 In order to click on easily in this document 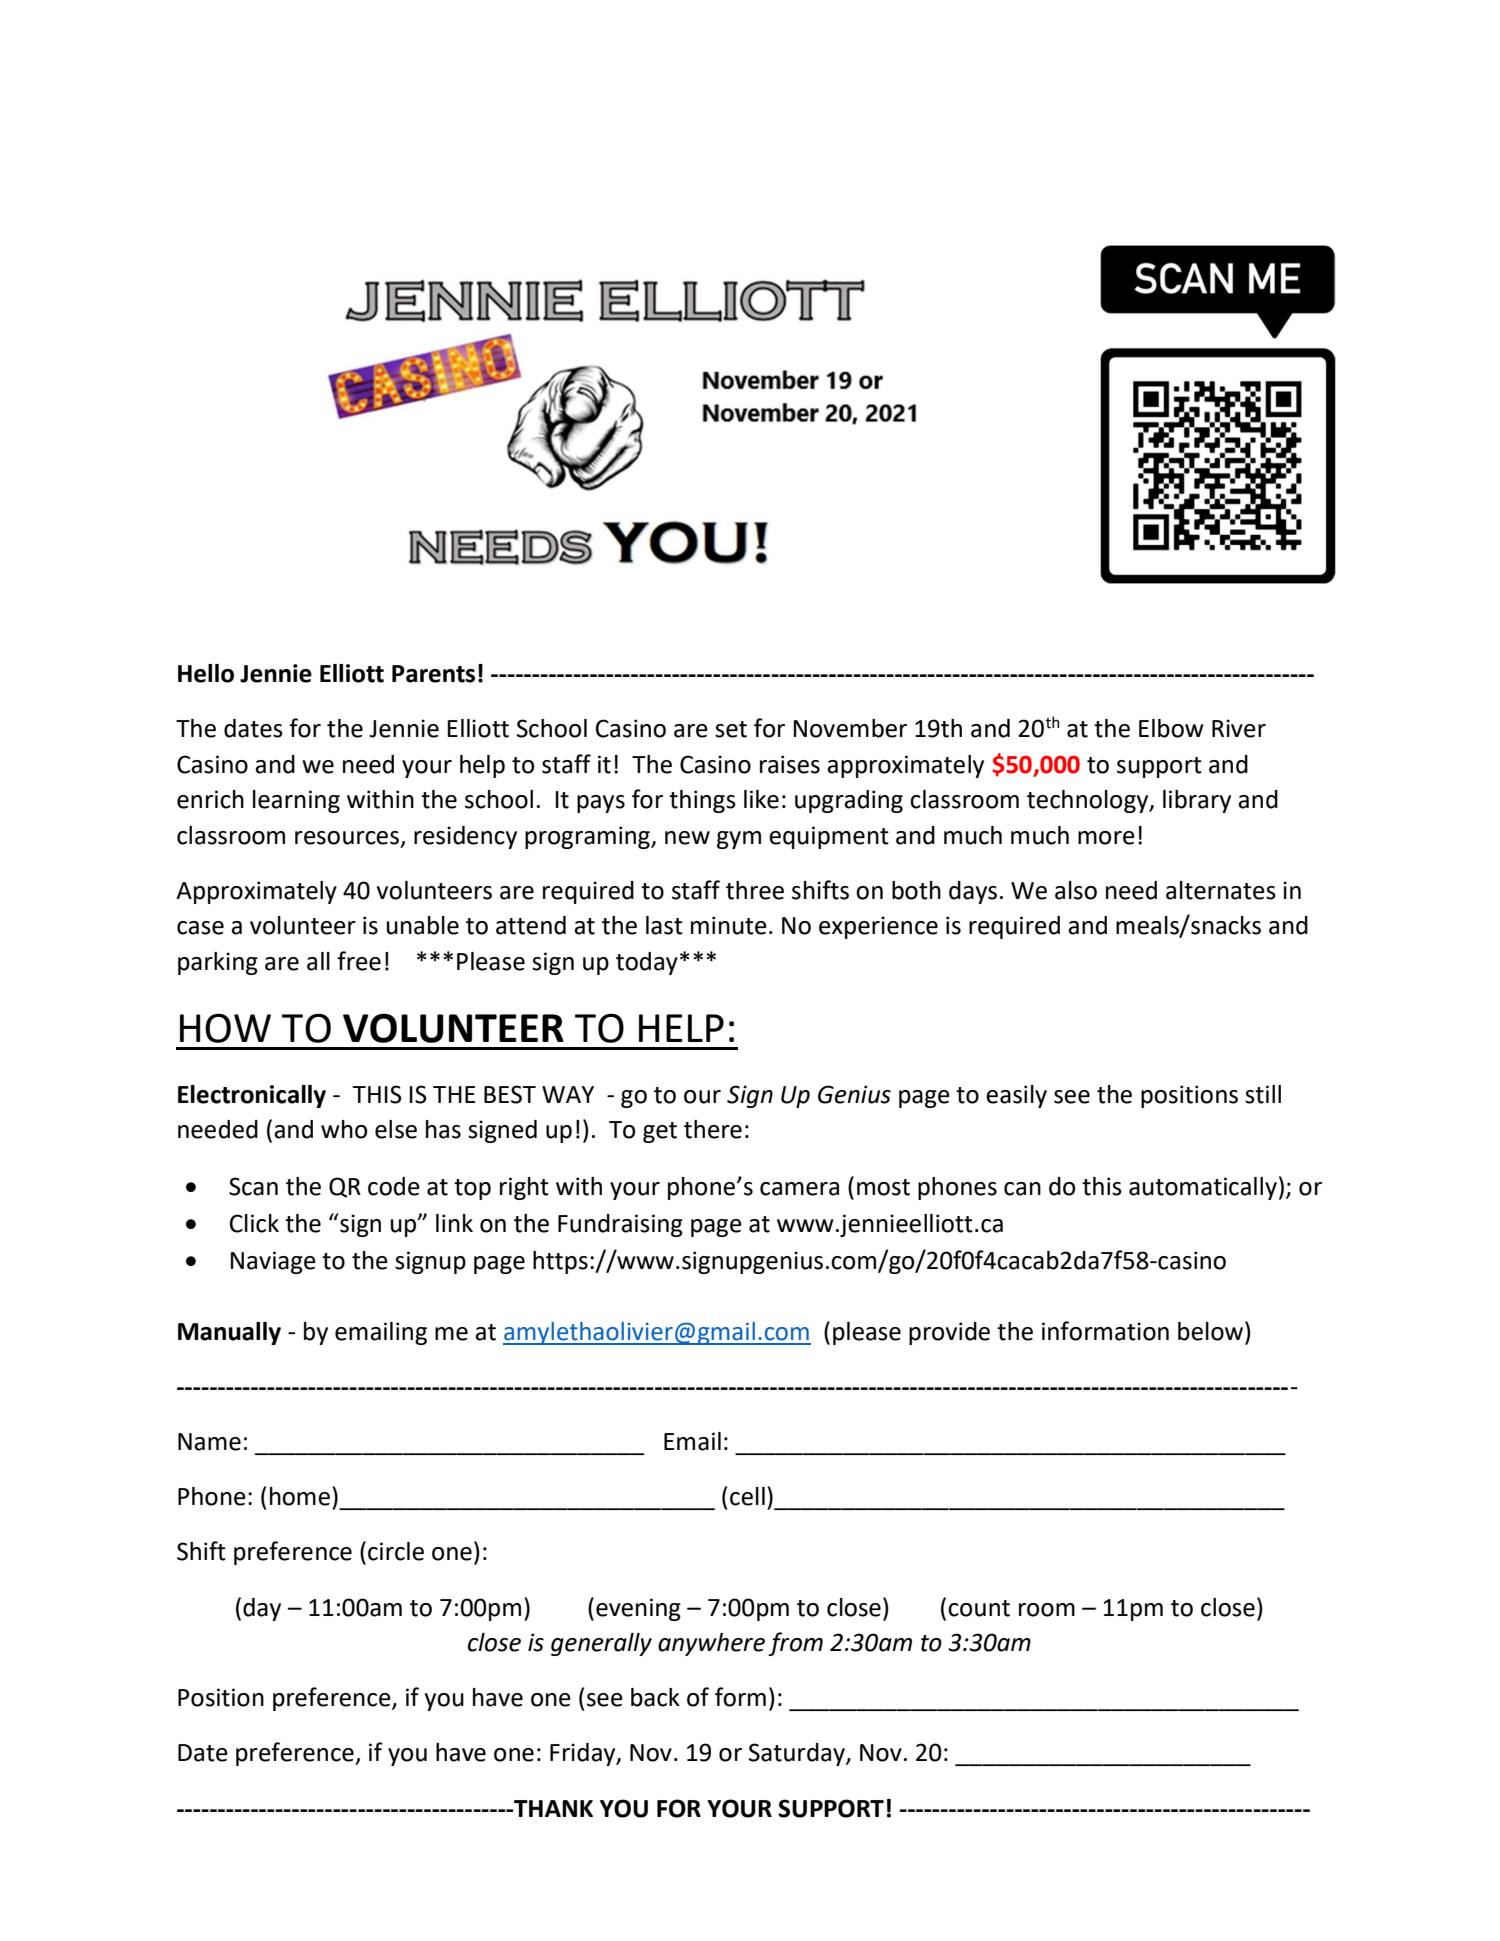, I will do `click(1016, 1096)`.
